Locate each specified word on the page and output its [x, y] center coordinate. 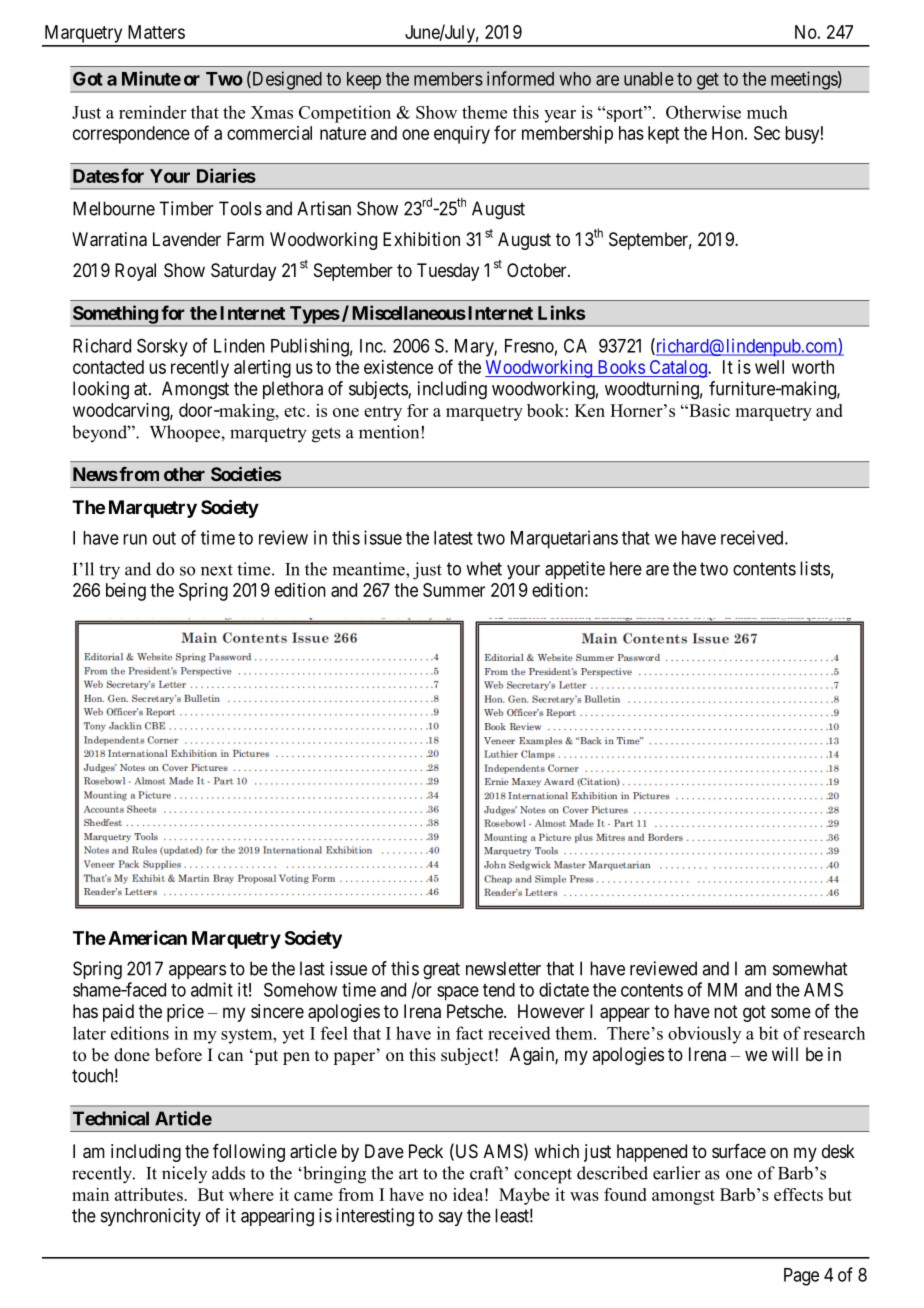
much [767, 112]
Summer [454, 590]
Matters [156, 32]
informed [520, 78]
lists [815, 568]
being [126, 592]
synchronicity [151, 1217]
